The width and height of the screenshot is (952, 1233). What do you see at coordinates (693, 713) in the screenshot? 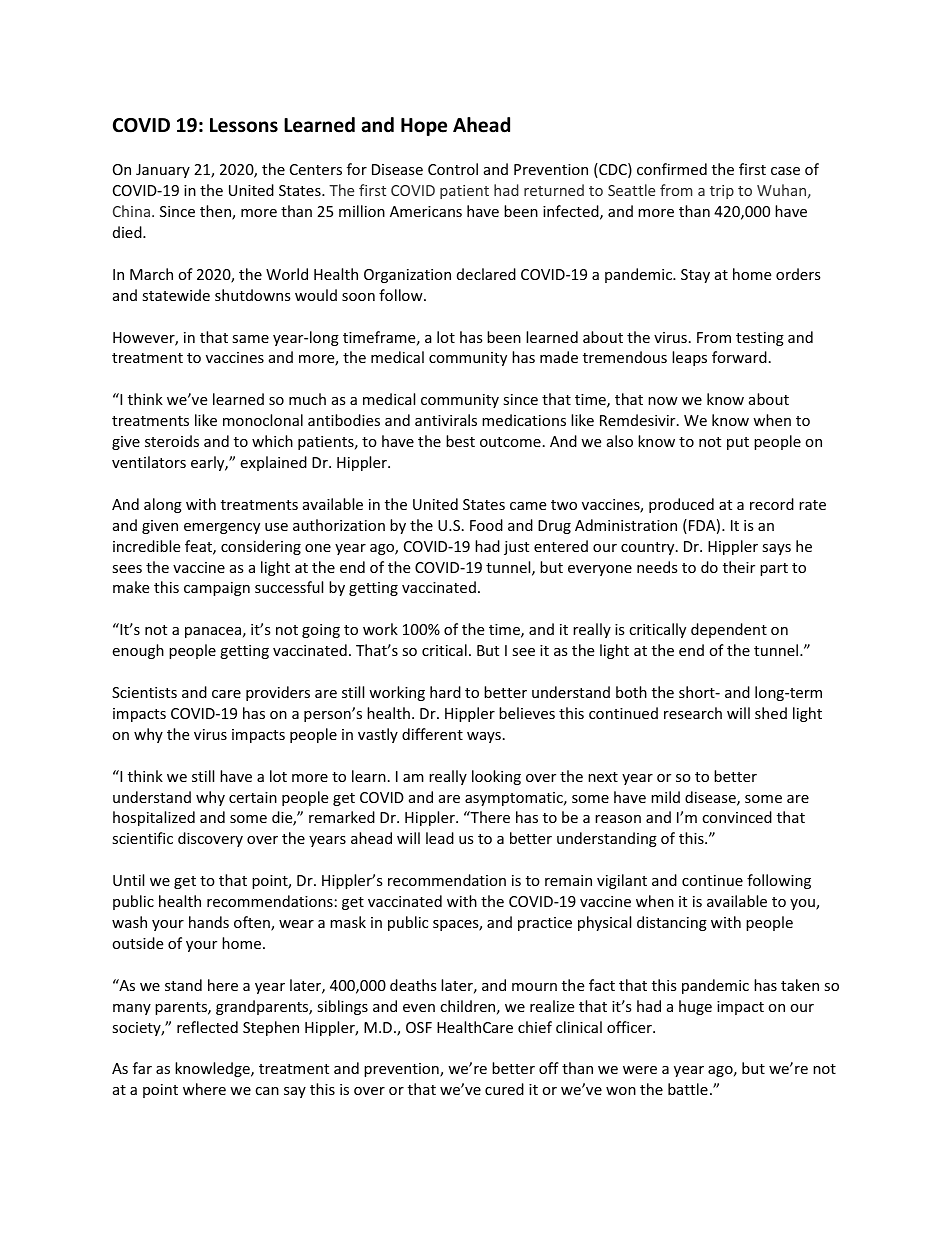
I see `research` at bounding box center [693, 713].
